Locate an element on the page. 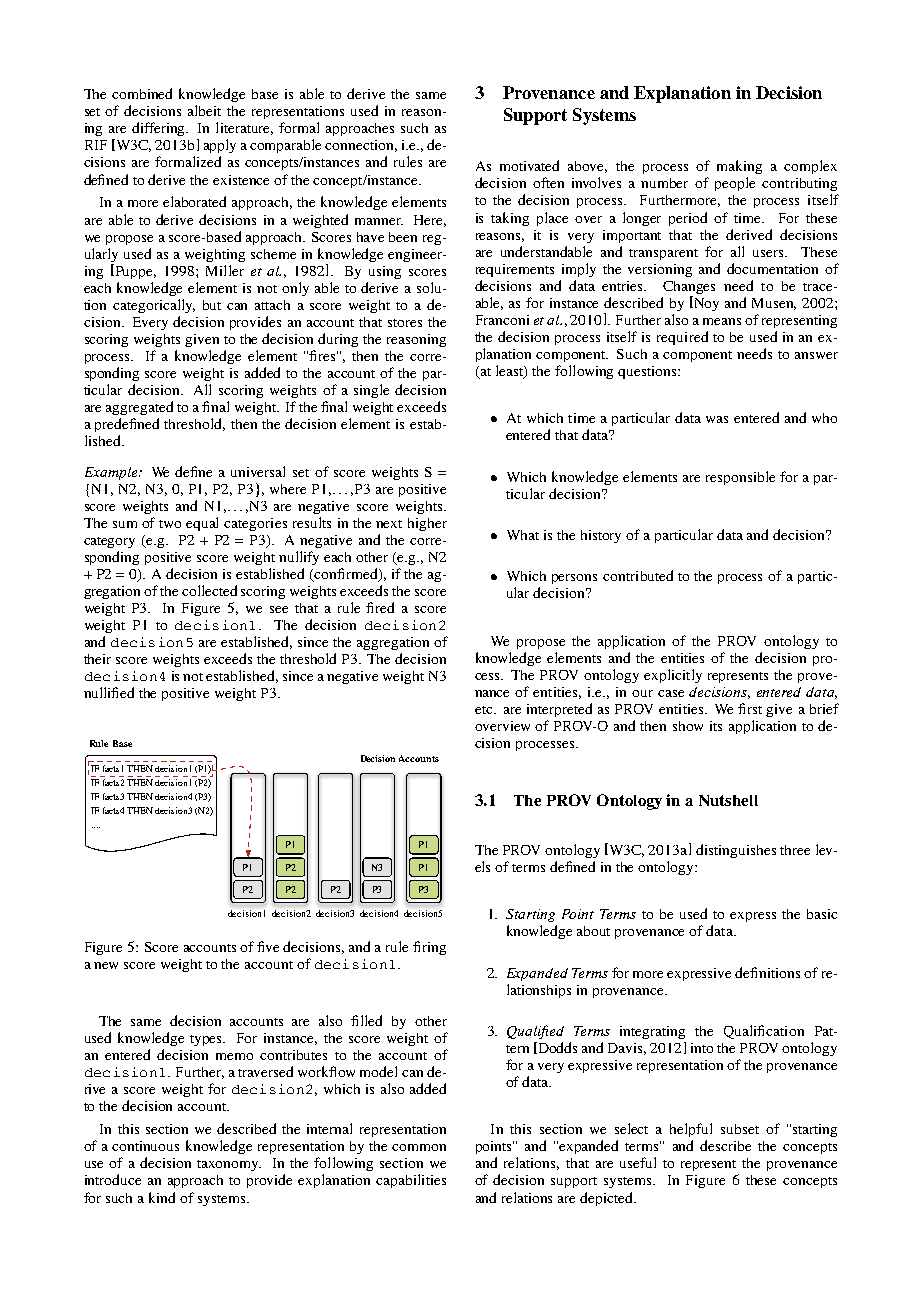 The image size is (924, 1308). common is located at coordinates (419, 1147).
